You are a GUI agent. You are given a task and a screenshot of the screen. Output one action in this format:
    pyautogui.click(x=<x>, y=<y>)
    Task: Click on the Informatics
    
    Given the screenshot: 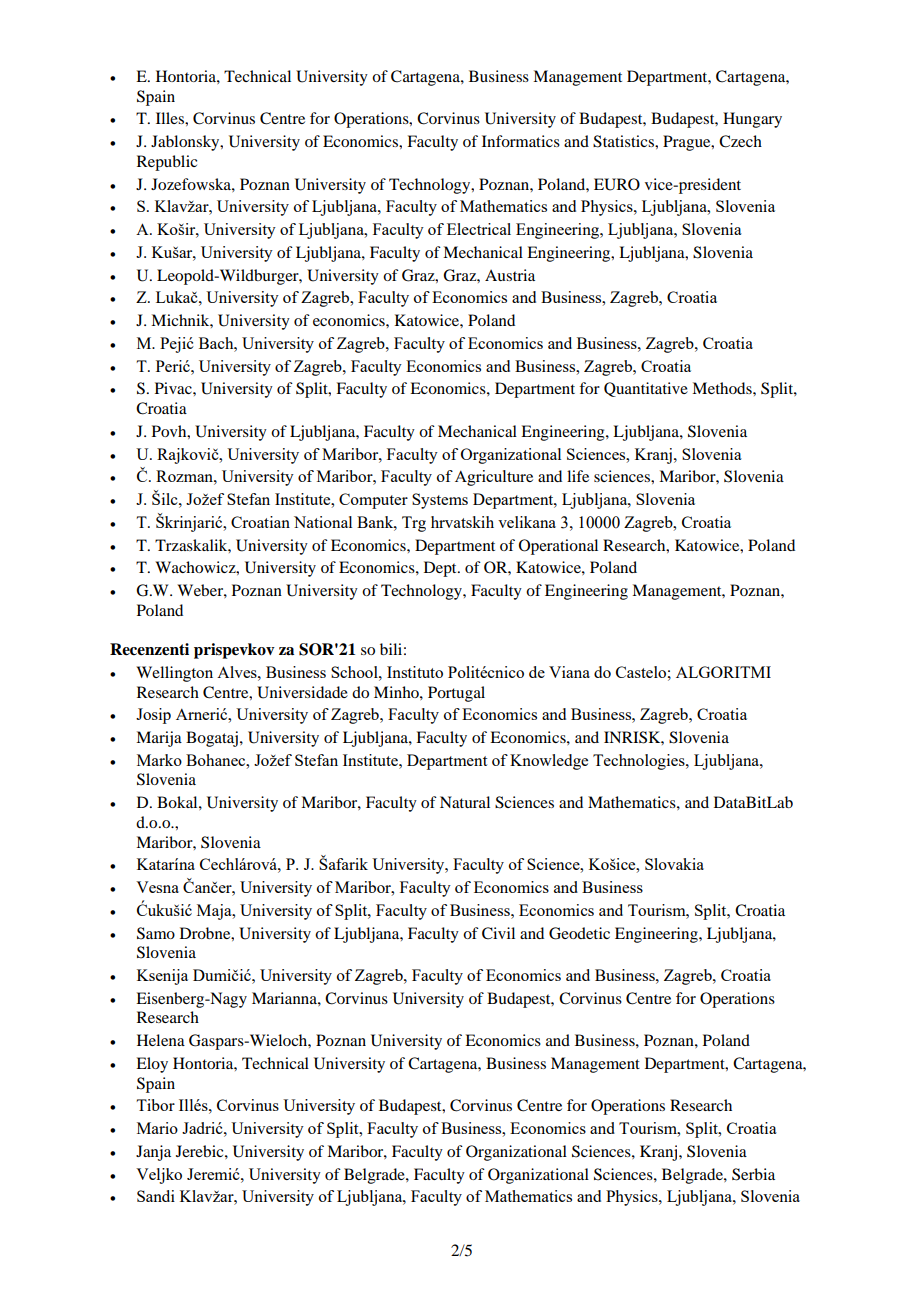 What is the action you would take?
    pyautogui.click(x=521, y=141)
